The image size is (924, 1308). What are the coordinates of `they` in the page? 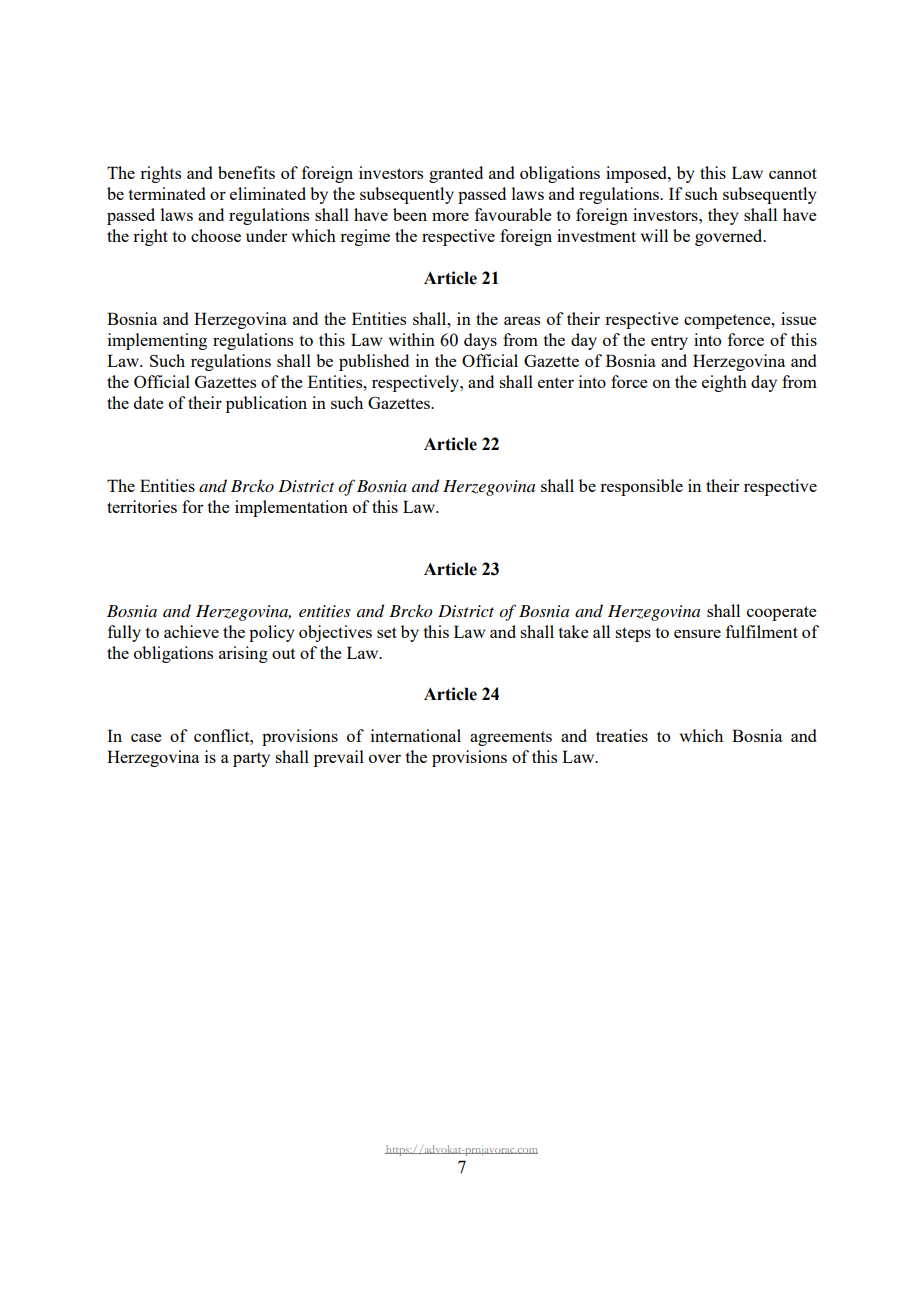 It's located at (723, 216).
